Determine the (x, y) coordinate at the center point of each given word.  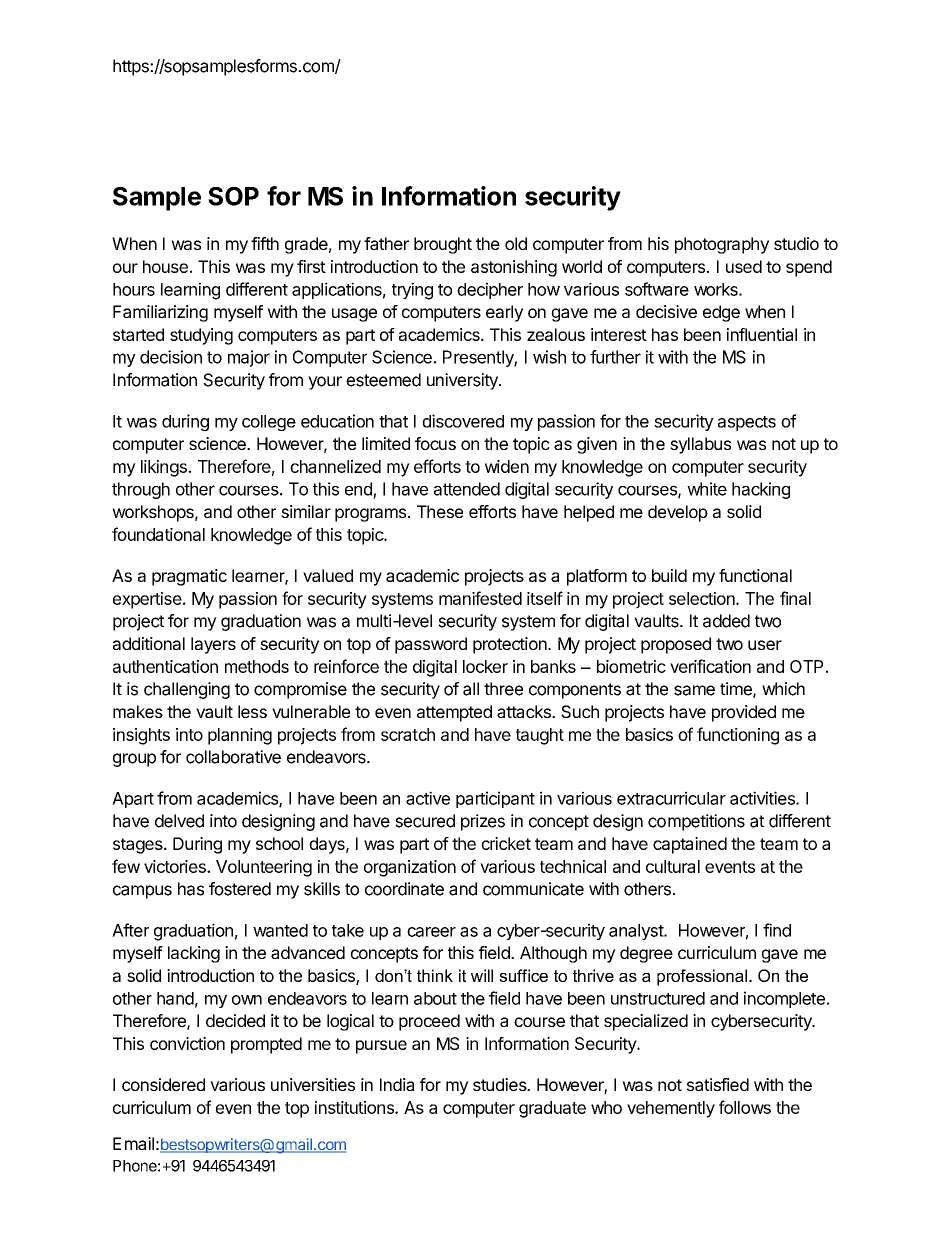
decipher (490, 290)
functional (755, 575)
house (165, 266)
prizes (483, 822)
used (744, 266)
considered (163, 1084)
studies (501, 1084)
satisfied (718, 1084)
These (440, 511)
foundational (158, 534)
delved (179, 821)
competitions (696, 822)
